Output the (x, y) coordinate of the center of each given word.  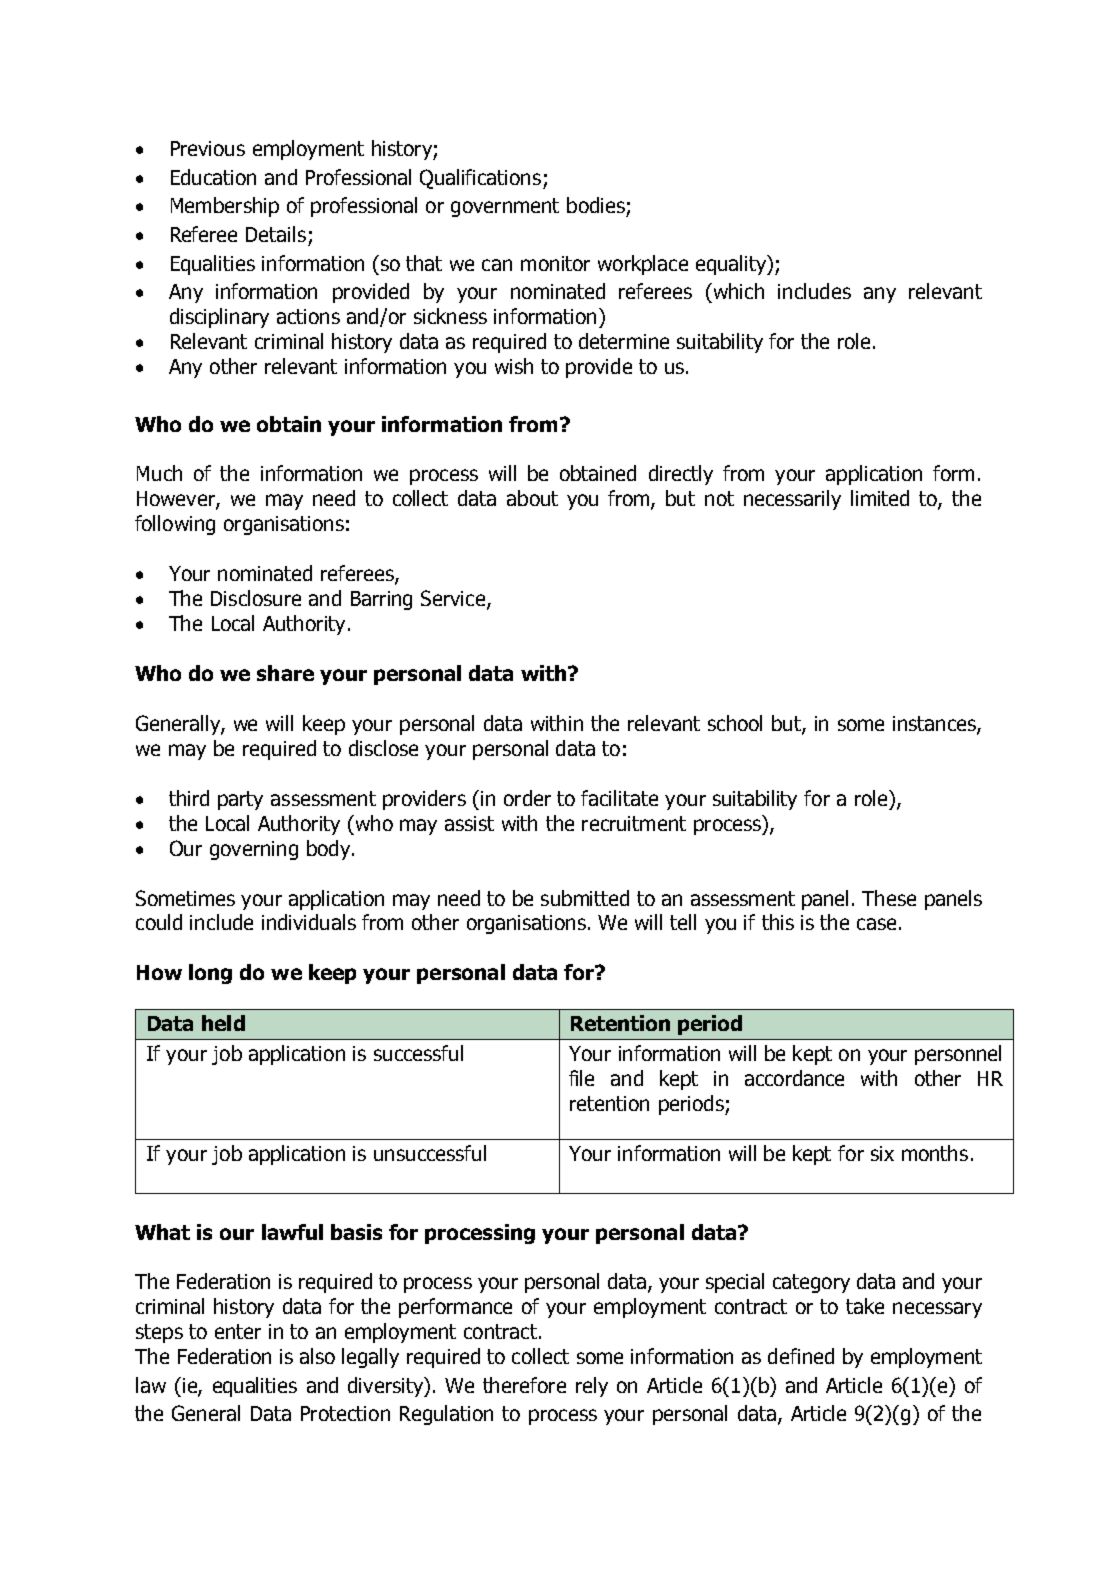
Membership (225, 207)
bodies (596, 205)
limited (880, 498)
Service (454, 599)
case (876, 924)
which (737, 292)
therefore (524, 1385)
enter (238, 1331)
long (210, 974)
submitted (585, 898)
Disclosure (256, 598)
